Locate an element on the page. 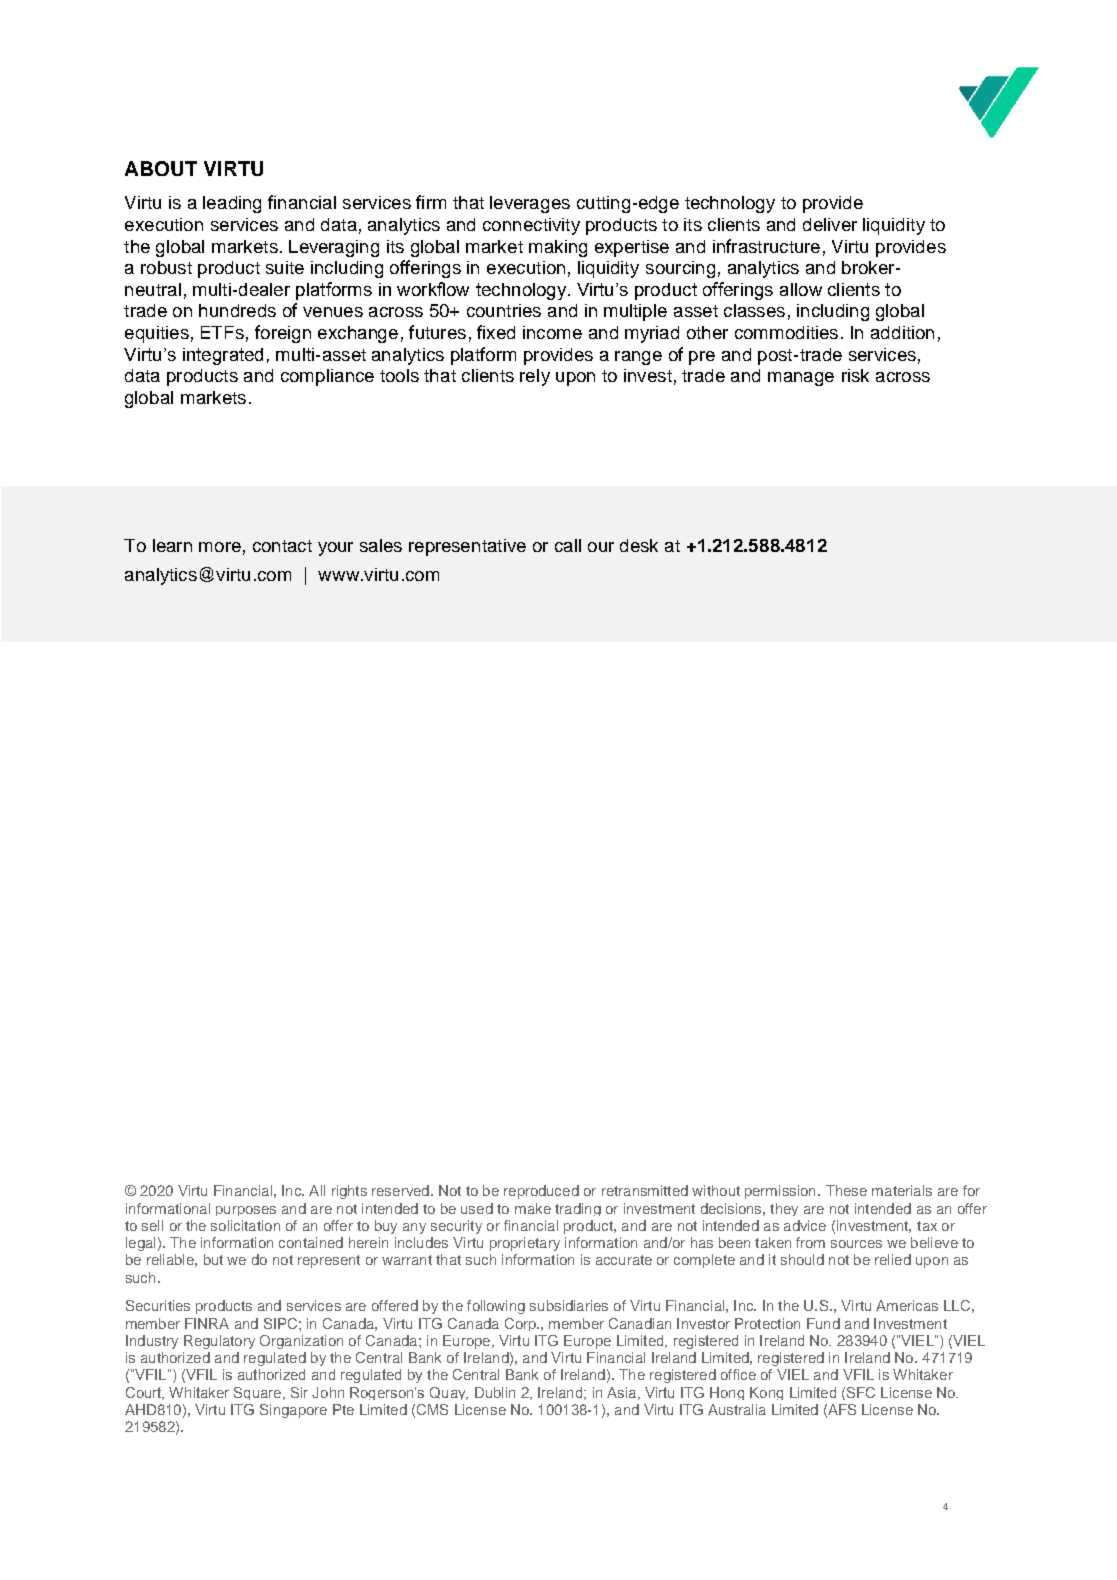 The image size is (1117, 1580). risk is located at coordinates (855, 375).
